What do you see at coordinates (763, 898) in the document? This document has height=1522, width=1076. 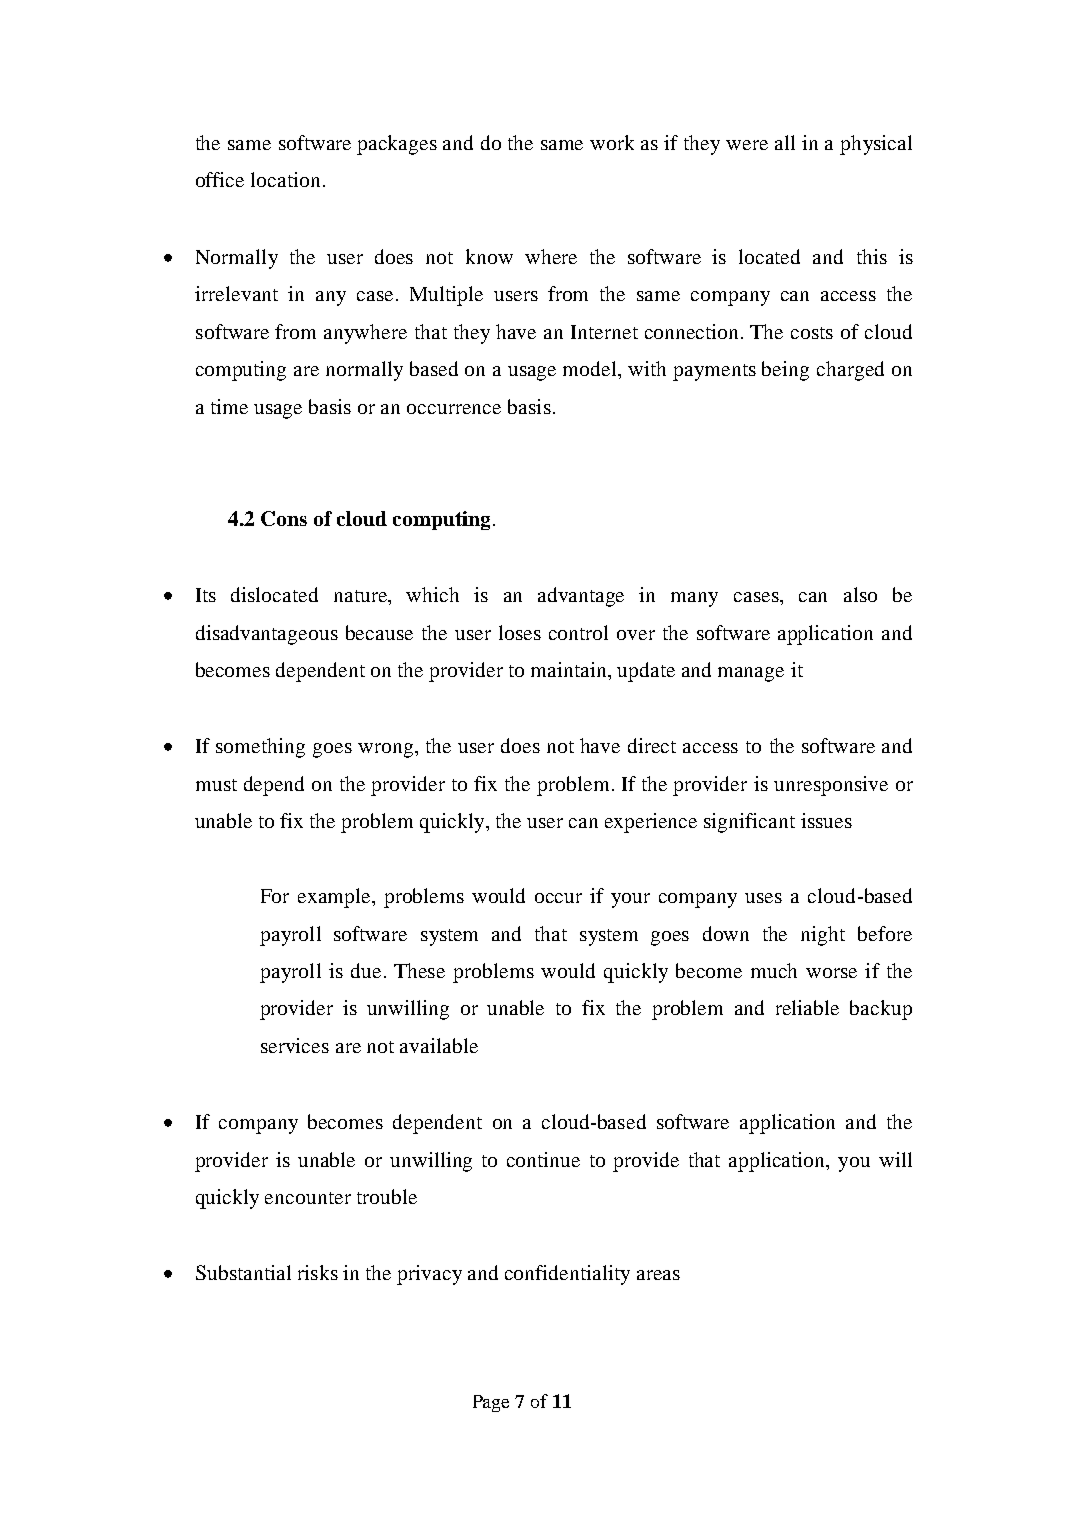 I see `uses` at bounding box center [763, 898].
